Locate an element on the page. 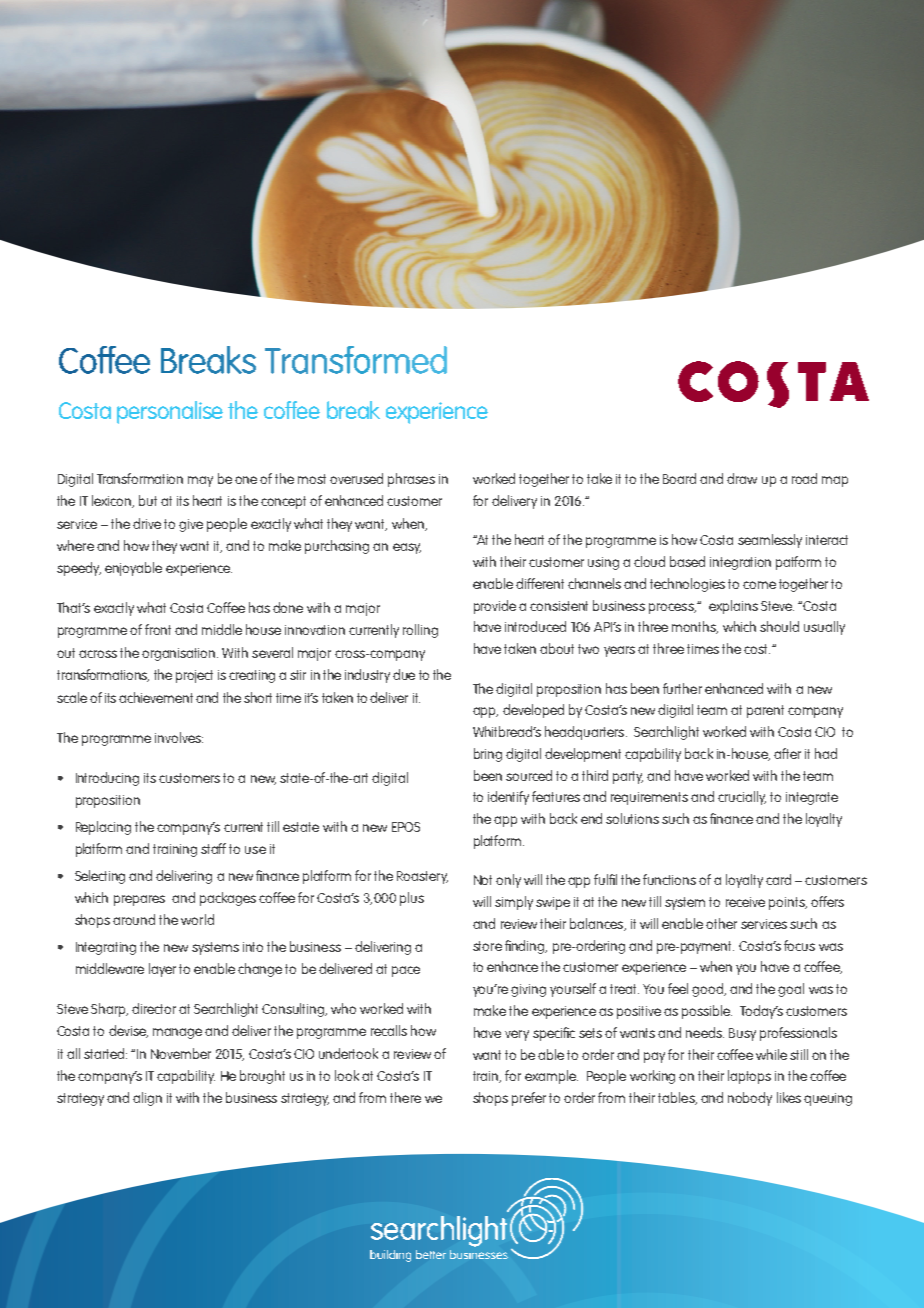 The height and width of the document is (1308, 924). personalise is located at coordinates (170, 412).
